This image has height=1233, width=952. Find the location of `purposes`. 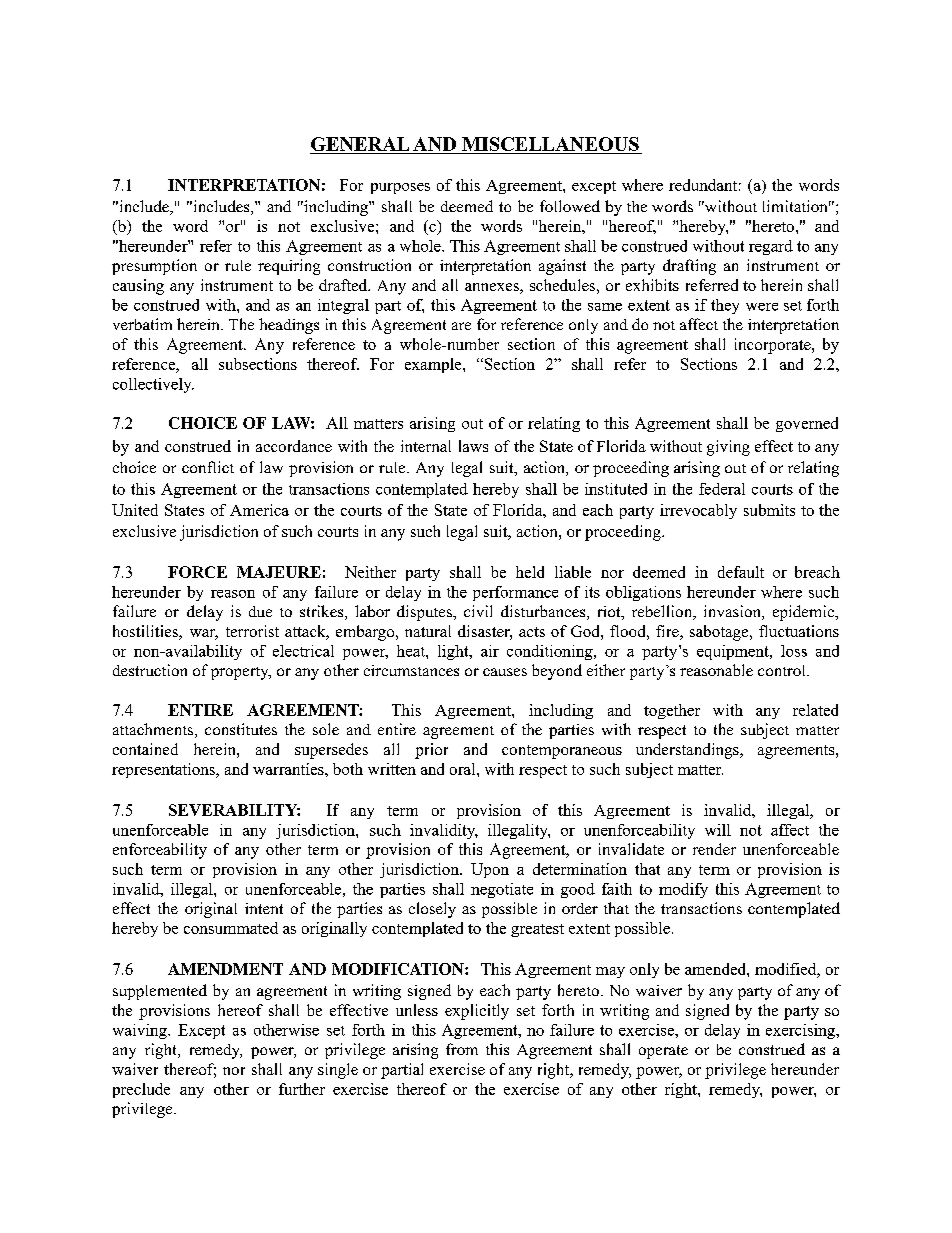

purposes is located at coordinates (400, 188).
